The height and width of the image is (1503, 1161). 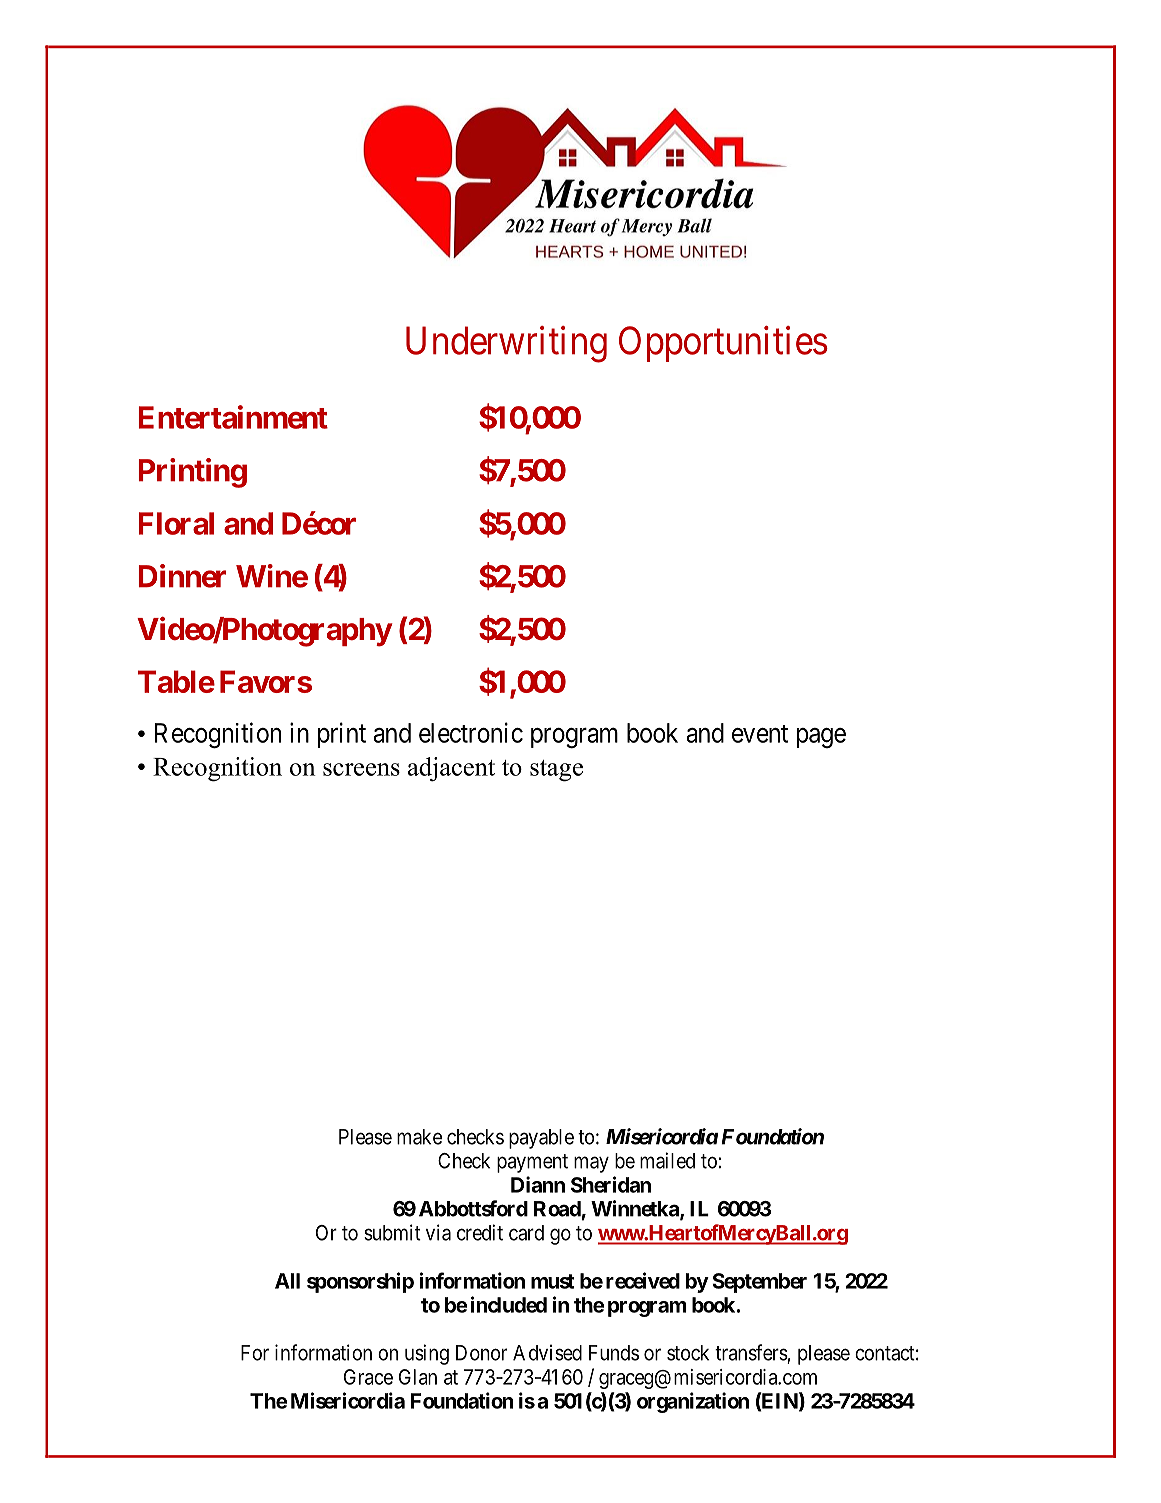 What do you see at coordinates (451, 769) in the image?
I see `adjacent` at bounding box center [451, 769].
